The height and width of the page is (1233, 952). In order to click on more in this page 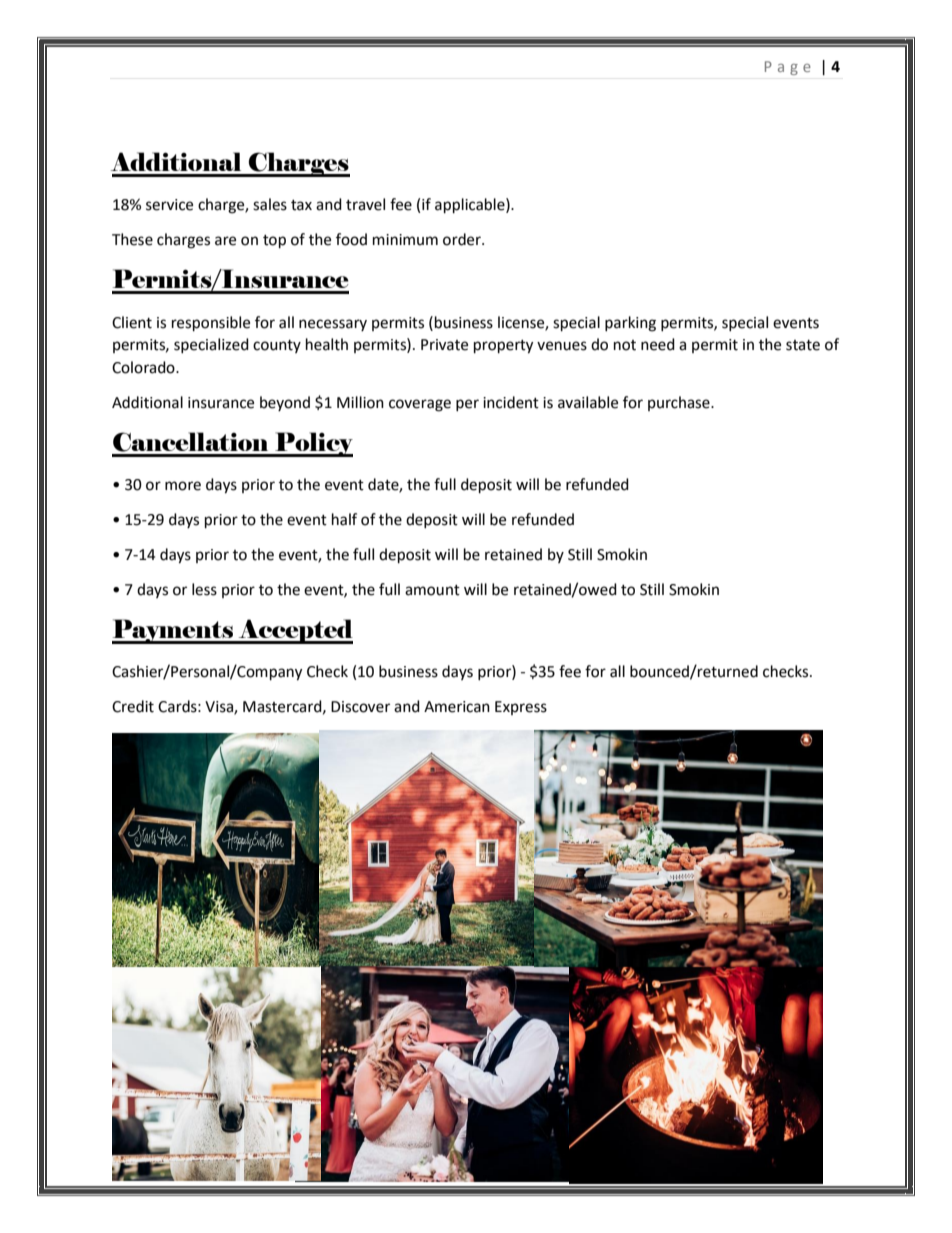, I will do `click(183, 486)`.
